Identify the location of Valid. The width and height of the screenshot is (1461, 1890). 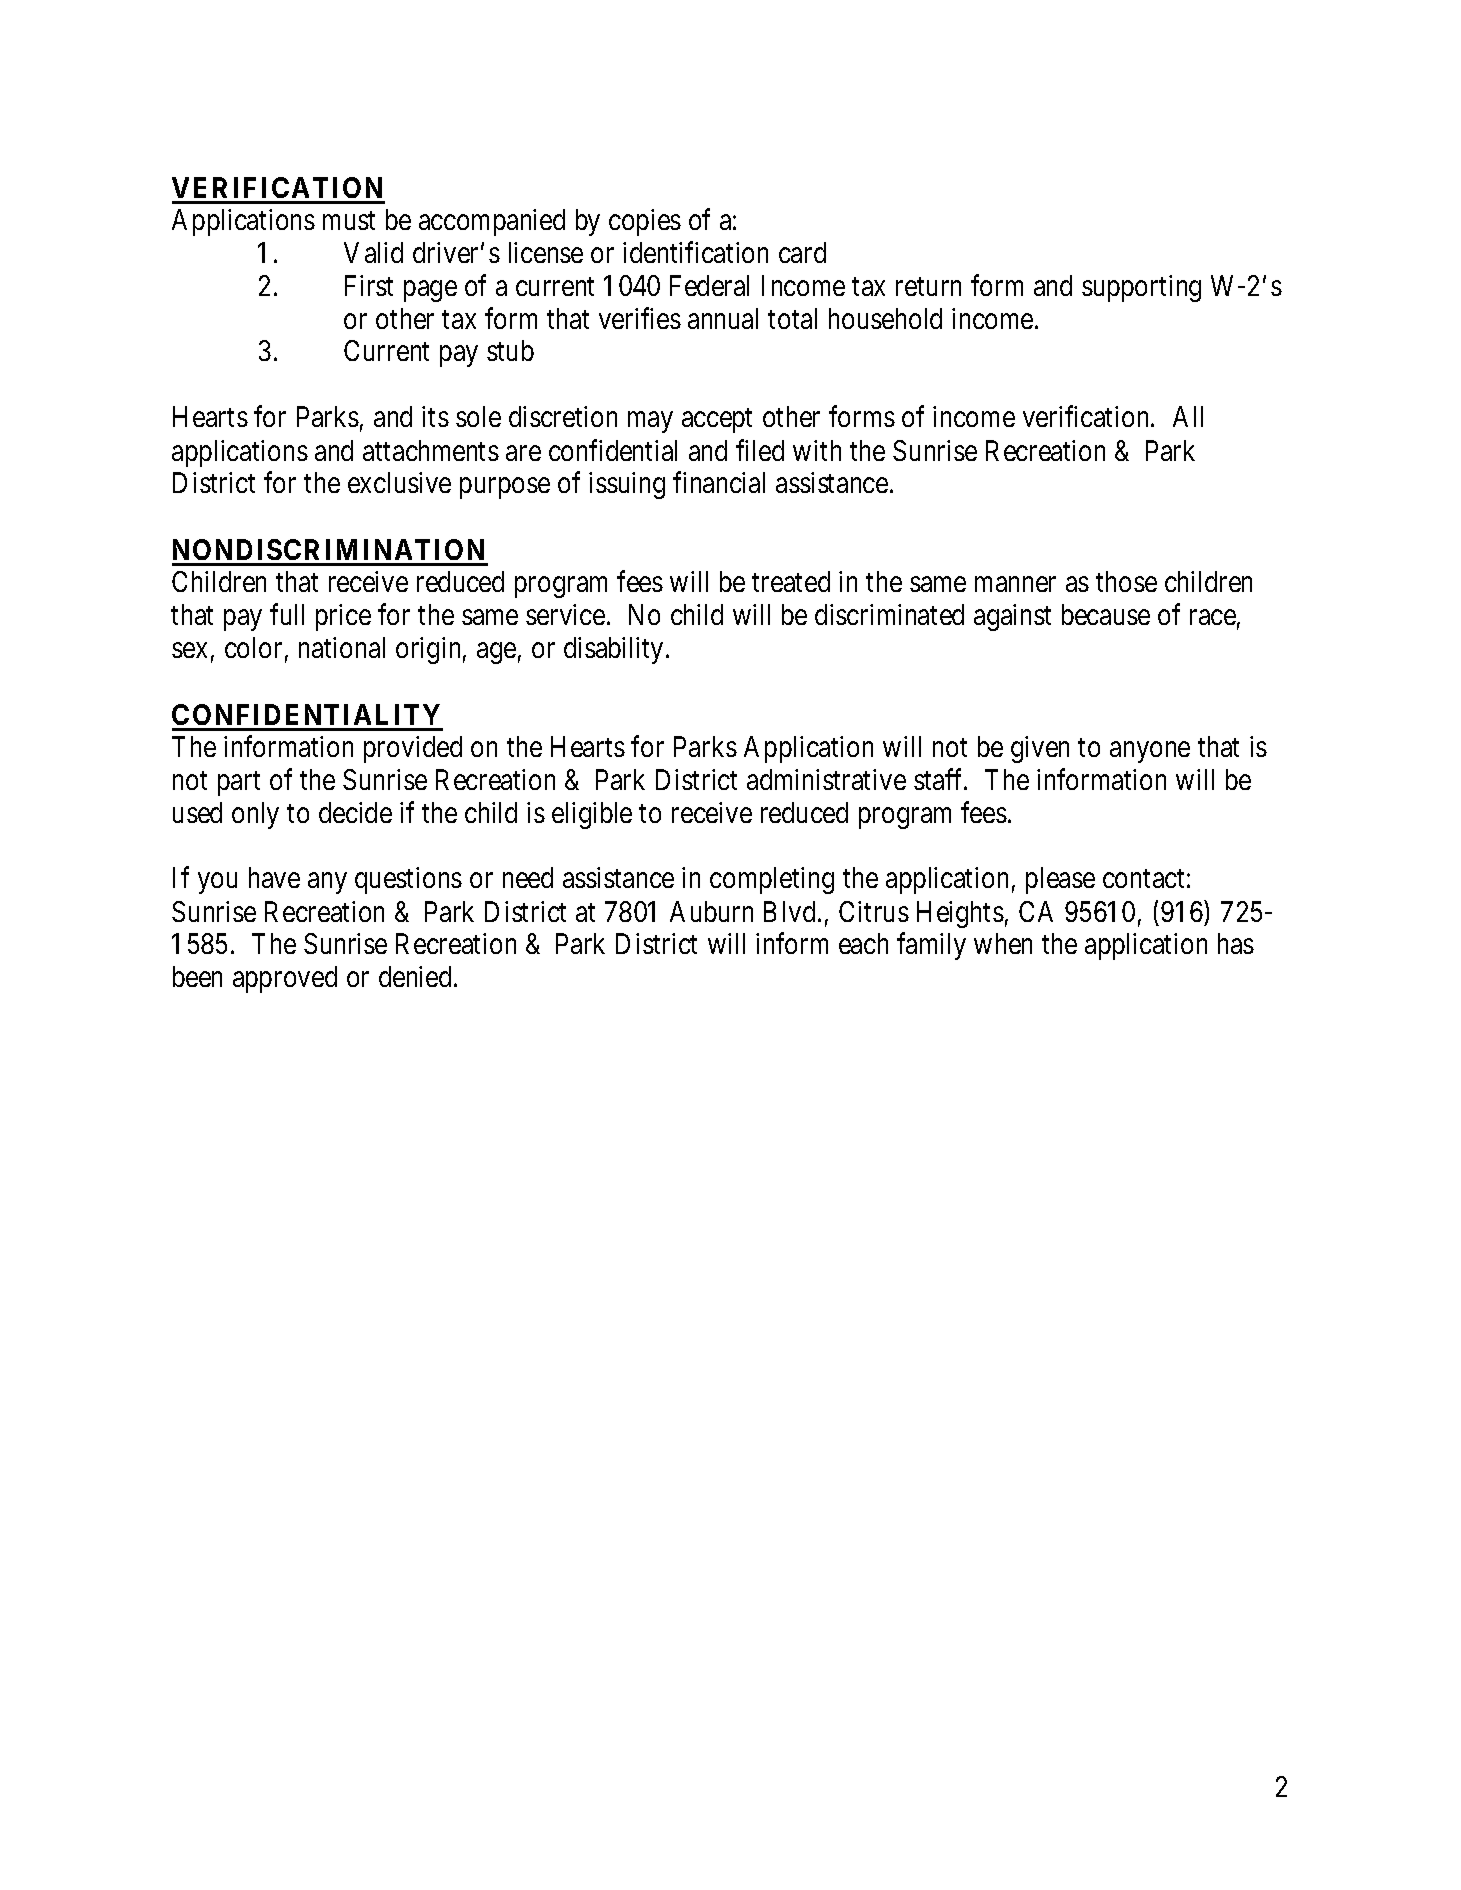
(373, 252).
